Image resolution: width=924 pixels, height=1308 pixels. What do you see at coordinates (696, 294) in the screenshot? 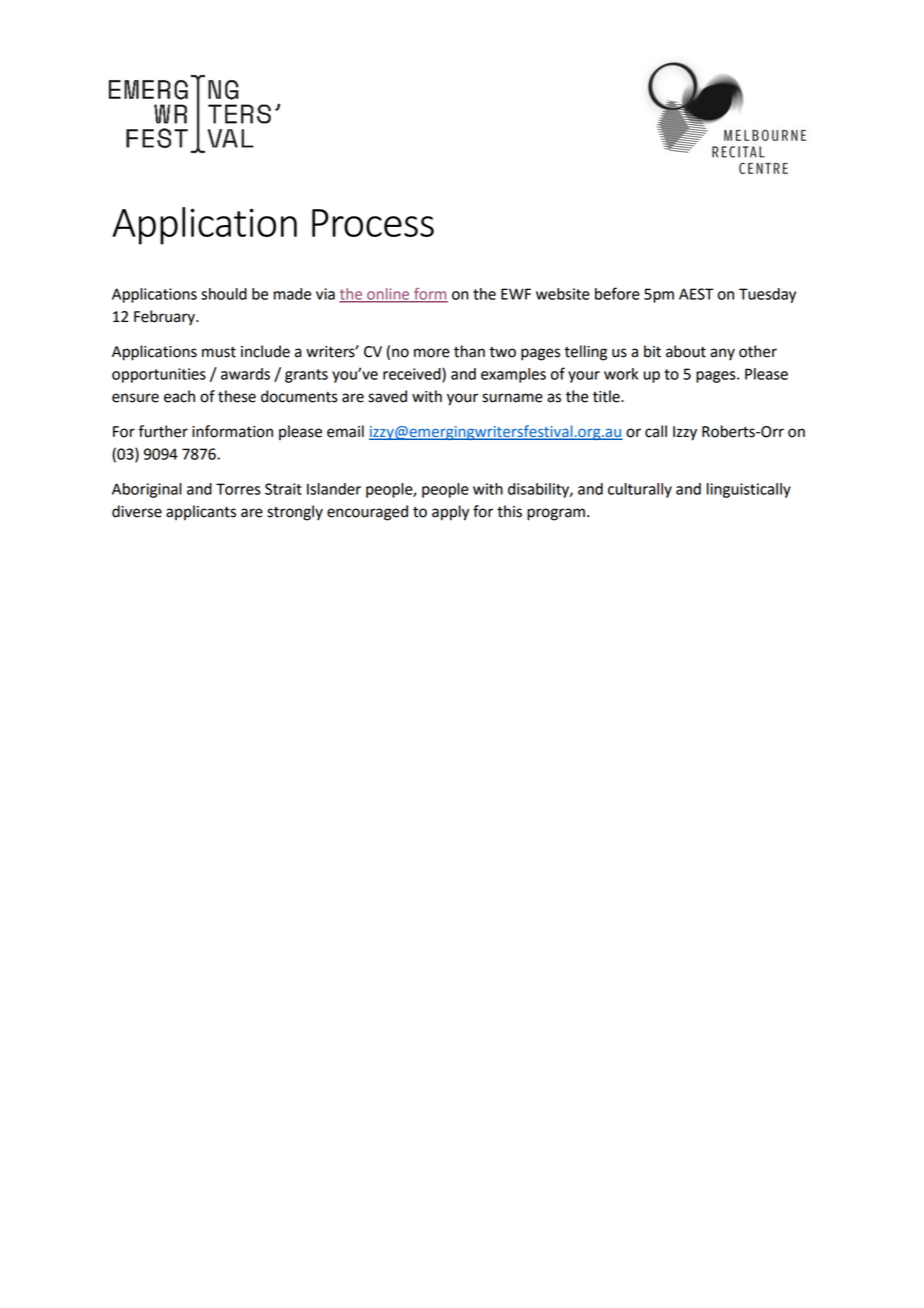
I see `AEST` at bounding box center [696, 294].
